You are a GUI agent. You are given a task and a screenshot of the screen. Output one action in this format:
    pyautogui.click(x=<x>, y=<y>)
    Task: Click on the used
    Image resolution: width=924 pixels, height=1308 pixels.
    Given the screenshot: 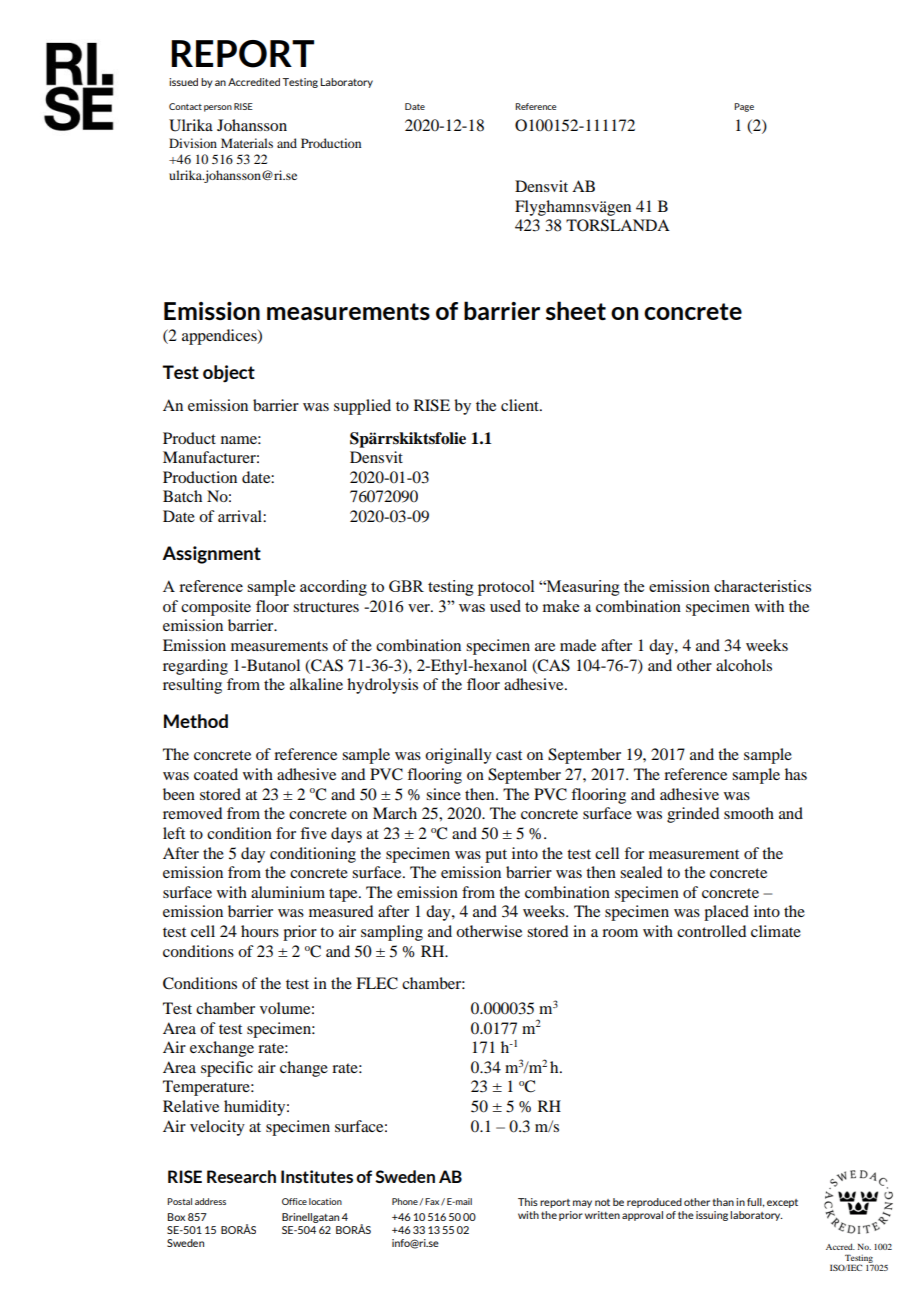 What is the action you would take?
    pyautogui.click(x=505, y=606)
